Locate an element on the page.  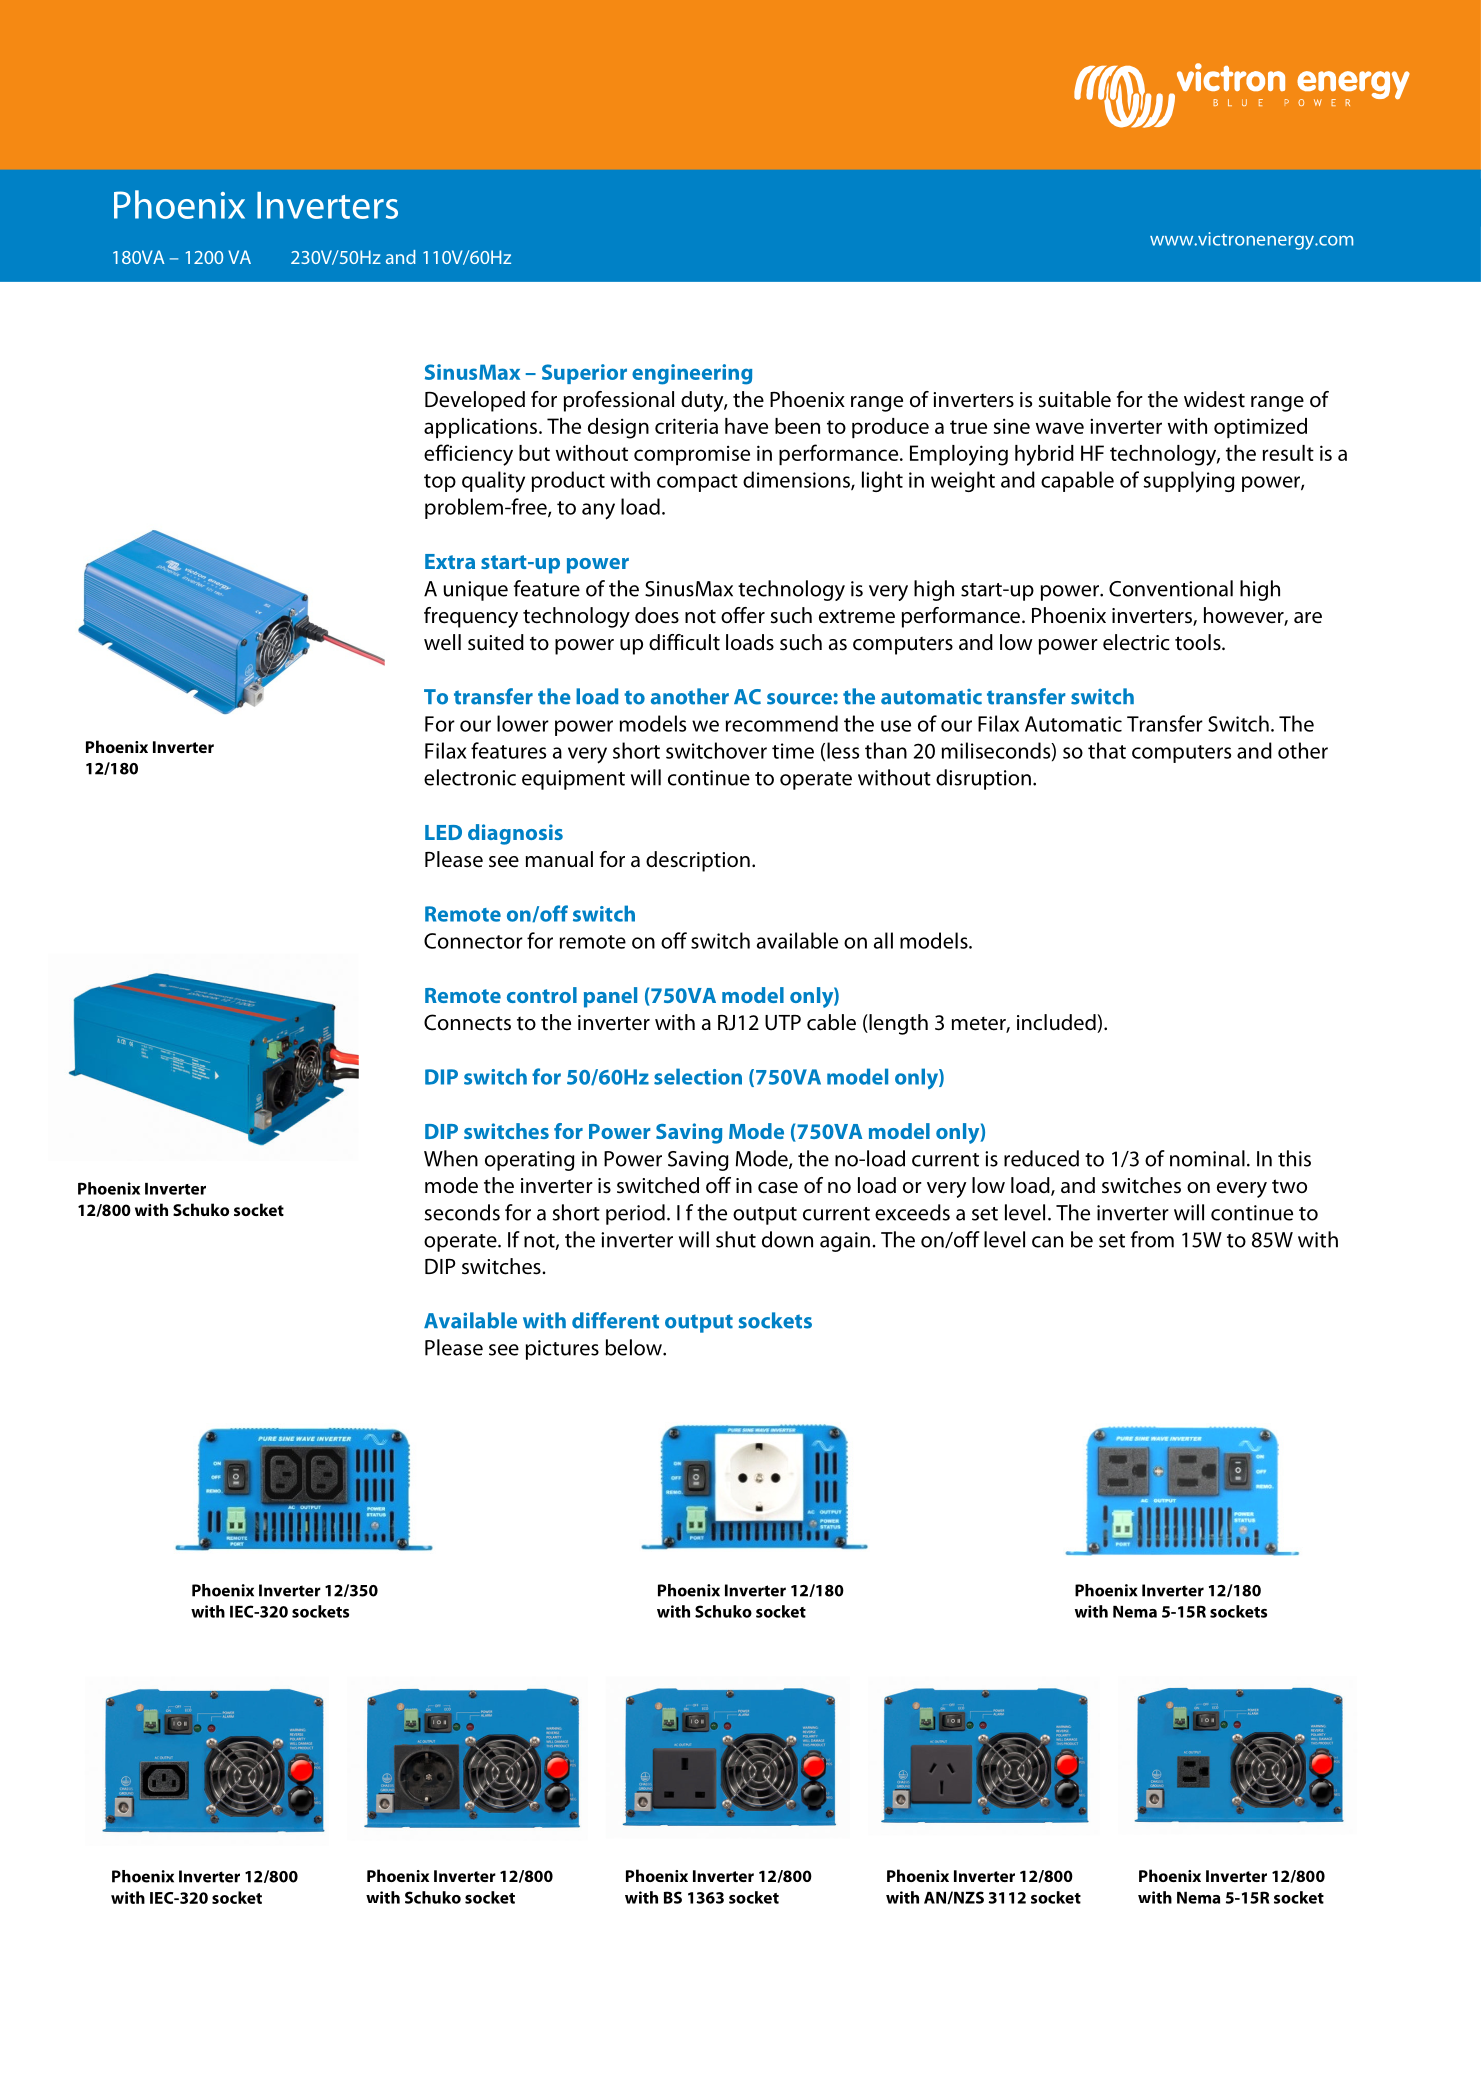
all is located at coordinates (883, 940).
